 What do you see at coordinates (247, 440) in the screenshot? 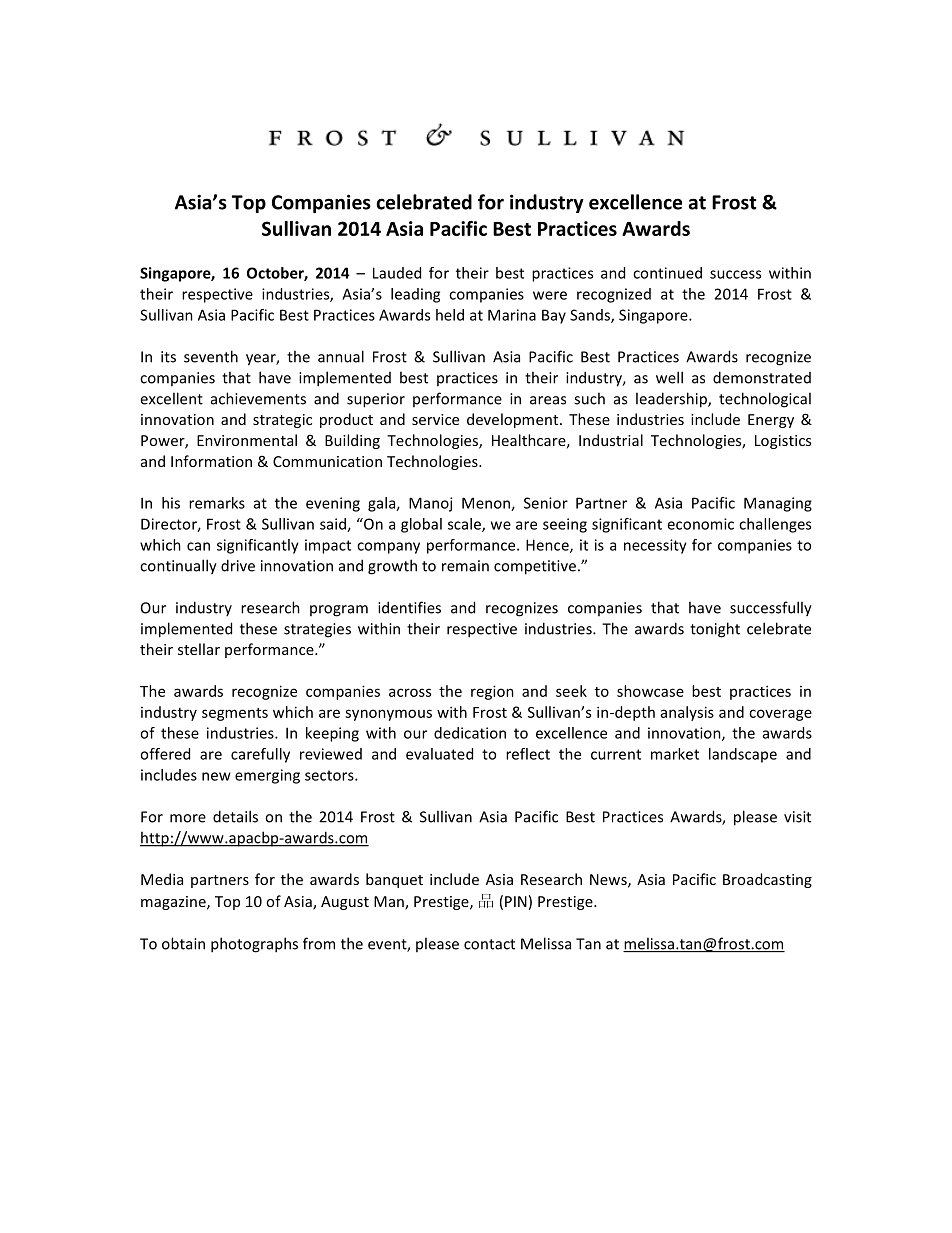
I see `Environmental` at bounding box center [247, 440].
